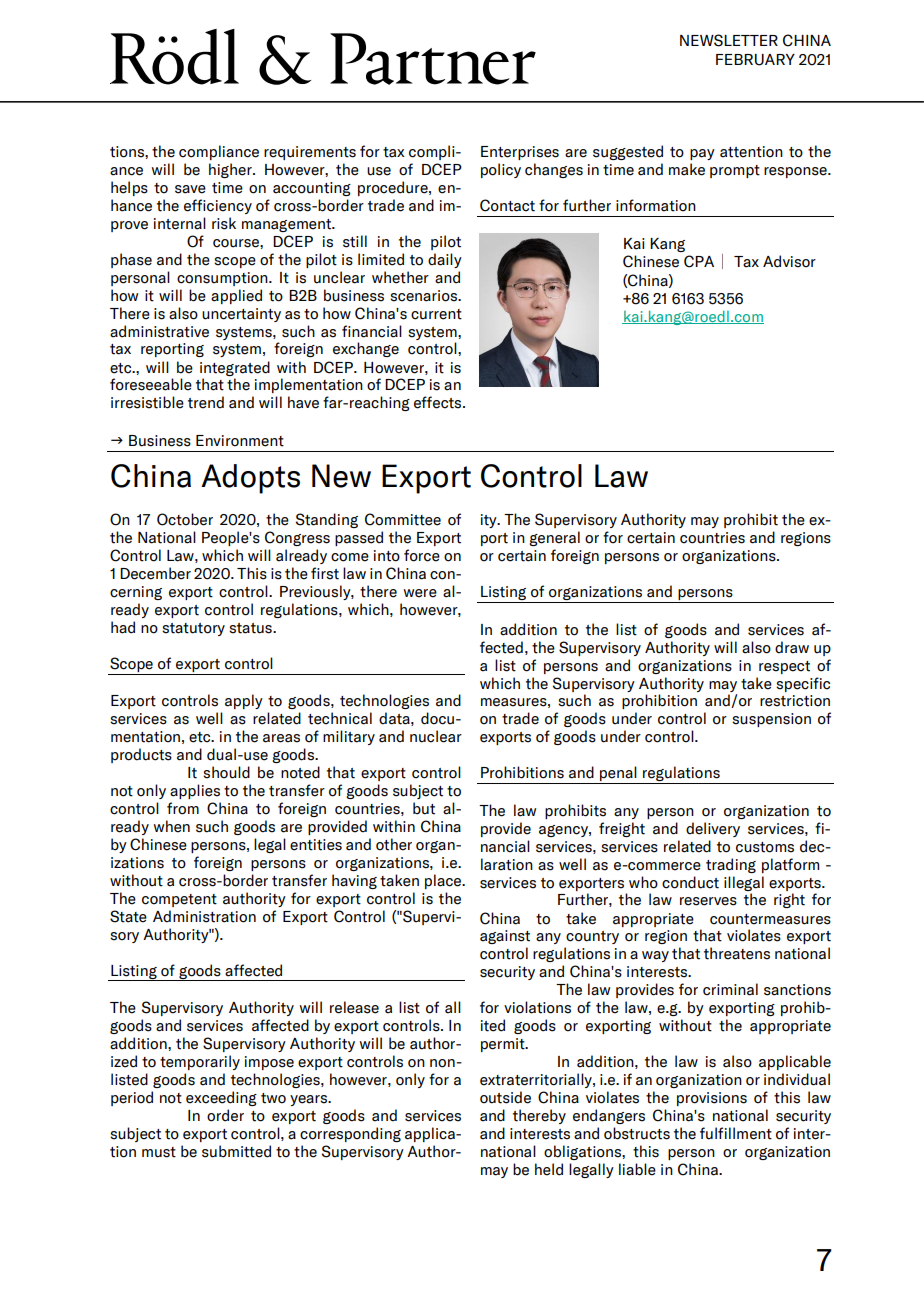  I want to click on Committee, so click(403, 519).
